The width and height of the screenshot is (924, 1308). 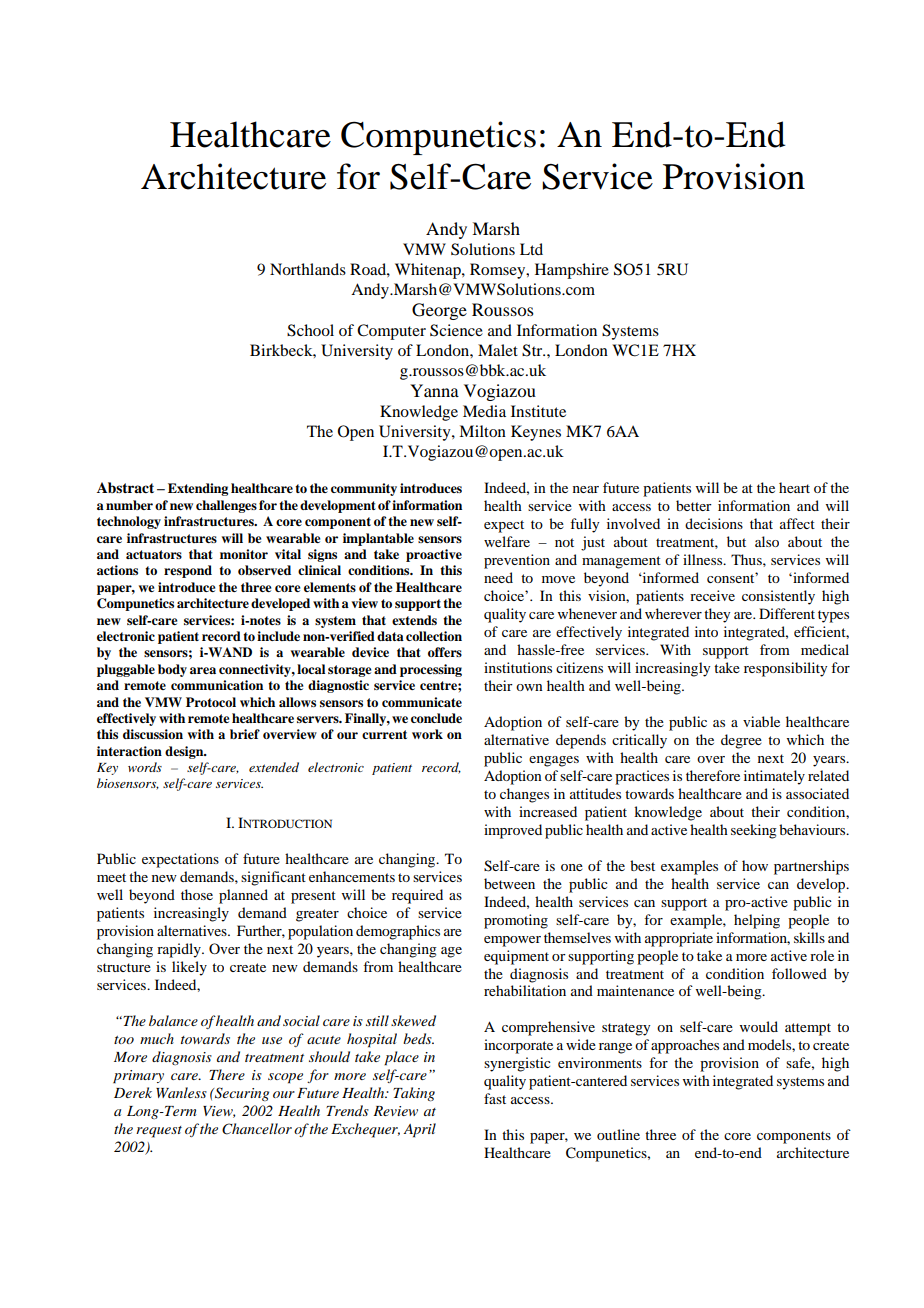 I want to click on welfare, so click(x=507, y=541).
